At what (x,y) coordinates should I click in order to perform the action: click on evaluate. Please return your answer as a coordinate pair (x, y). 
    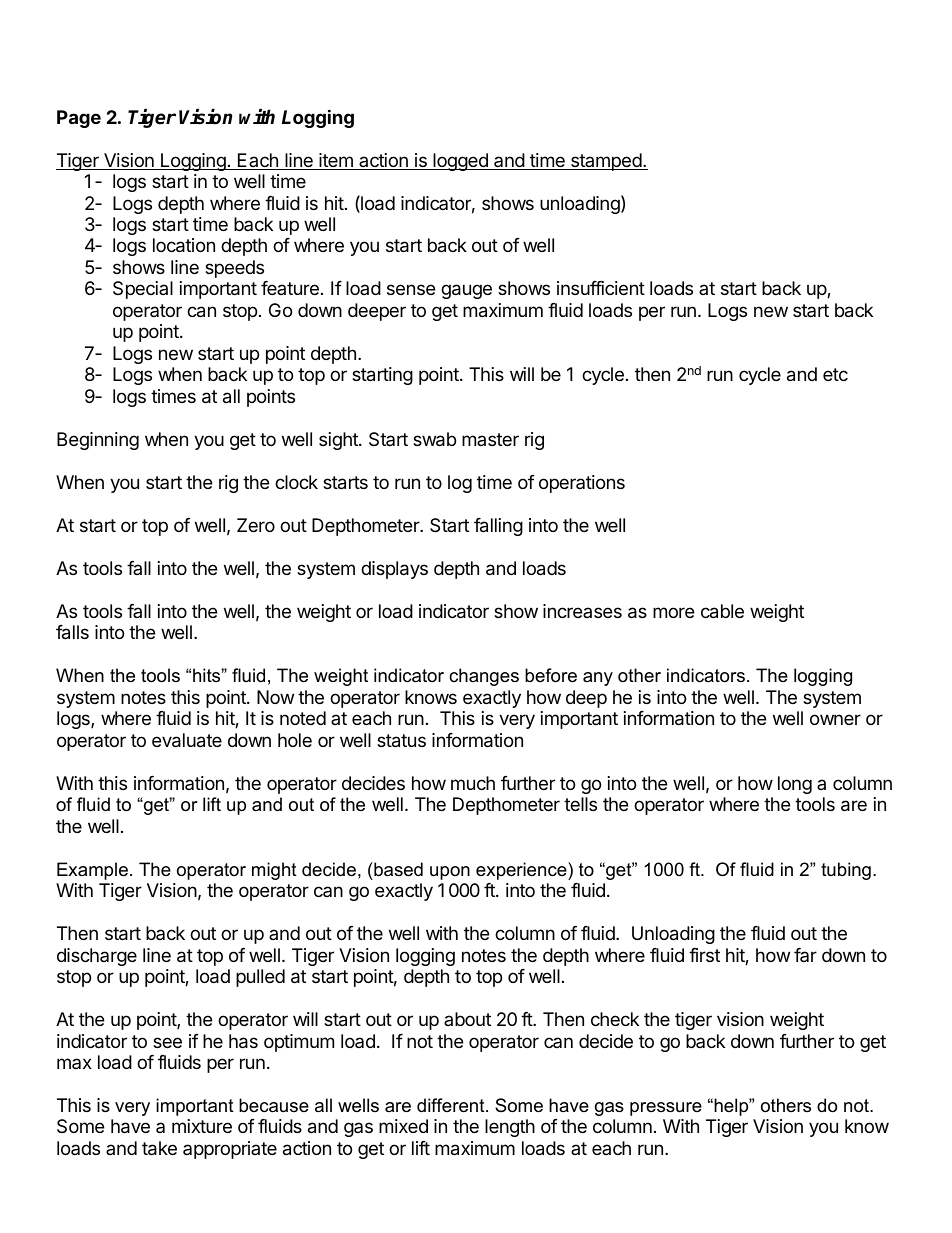
    Looking at the image, I should click on (187, 740).
